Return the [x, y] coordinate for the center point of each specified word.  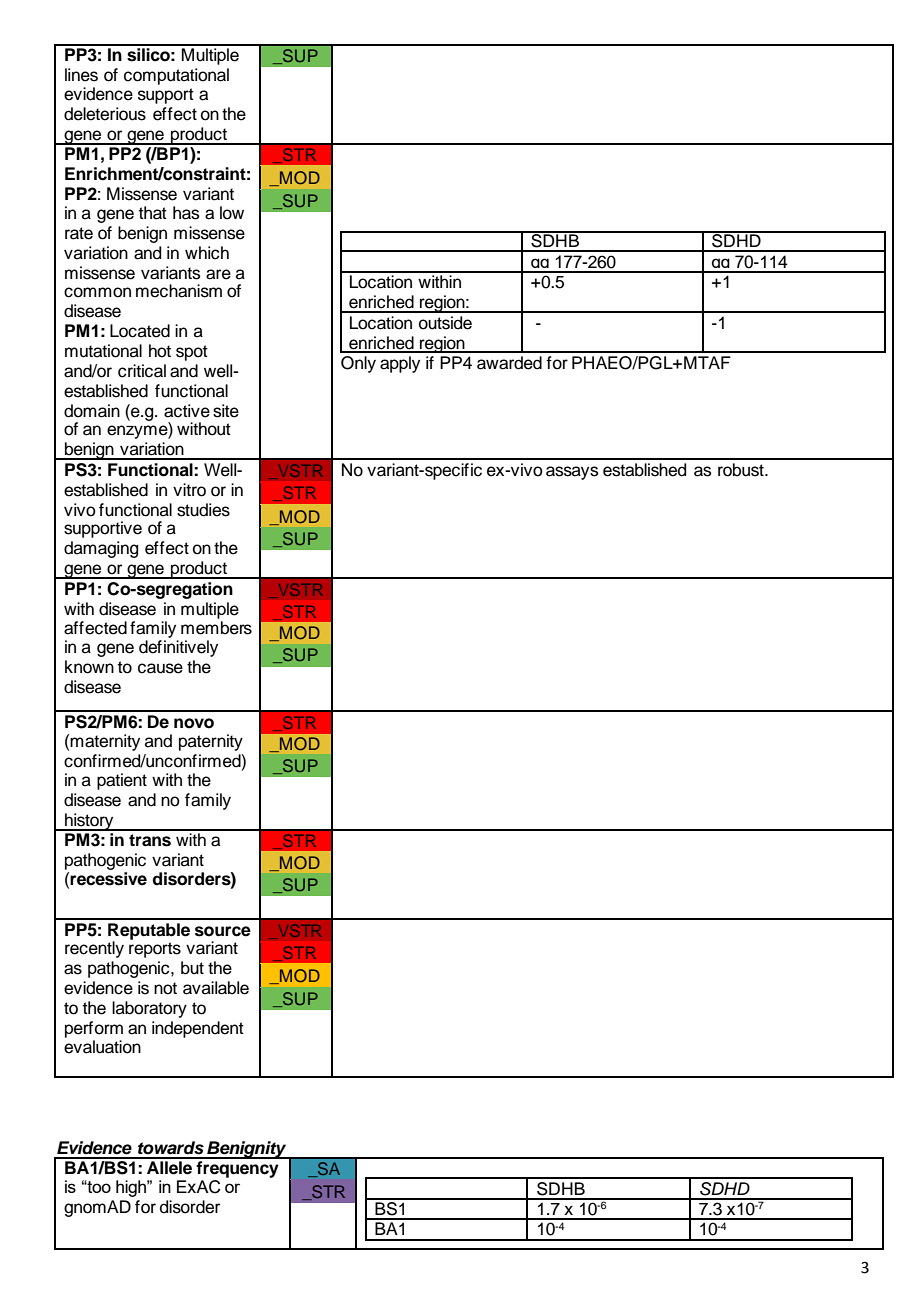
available [216, 988]
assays [572, 473]
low [232, 213]
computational [176, 76]
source [223, 931]
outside [445, 323]
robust [742, 470]
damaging [101, 549]
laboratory [149, 1009]
